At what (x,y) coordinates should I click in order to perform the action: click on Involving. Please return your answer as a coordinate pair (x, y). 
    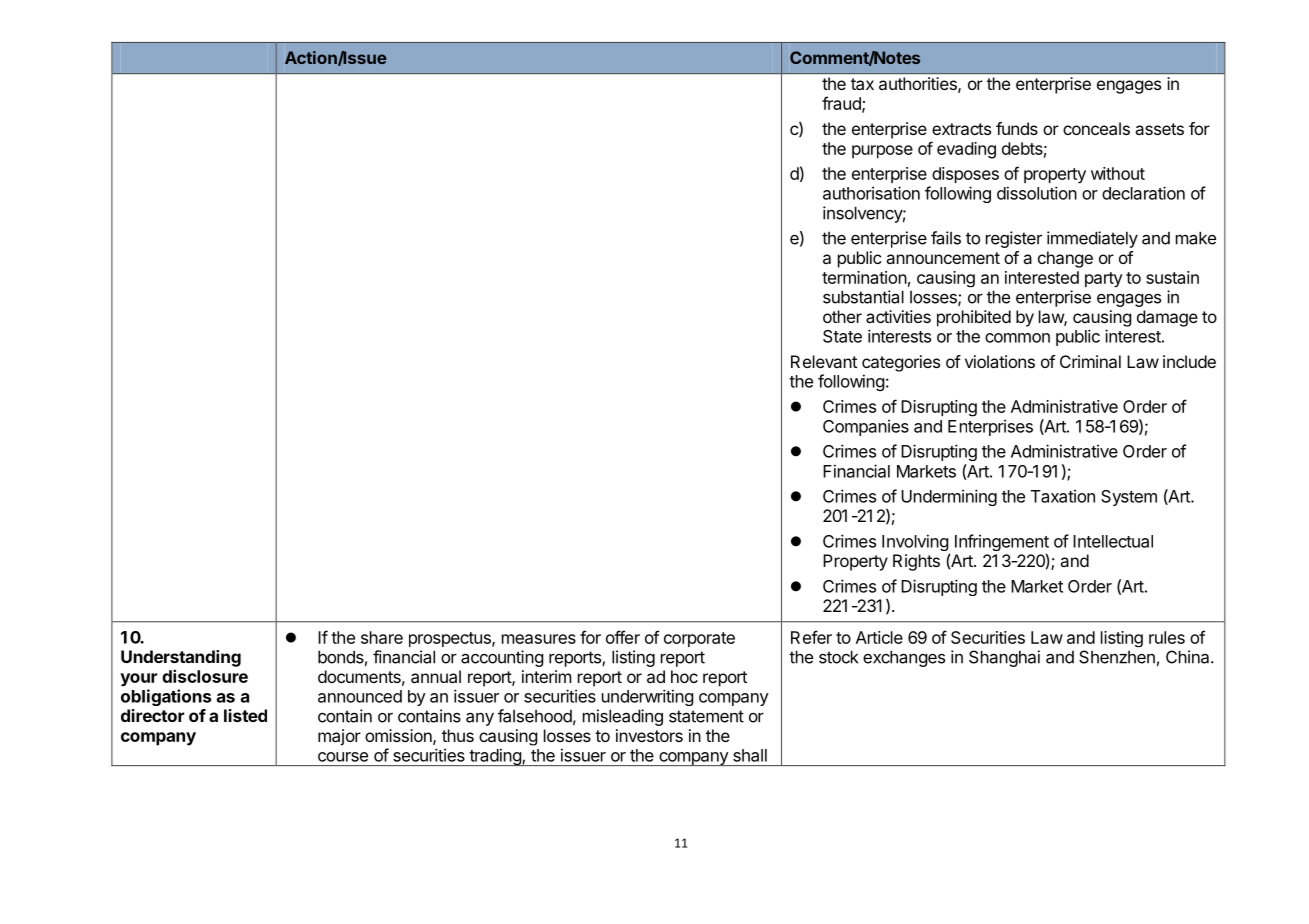
    Looking at the image, I should click on (916, 544).
